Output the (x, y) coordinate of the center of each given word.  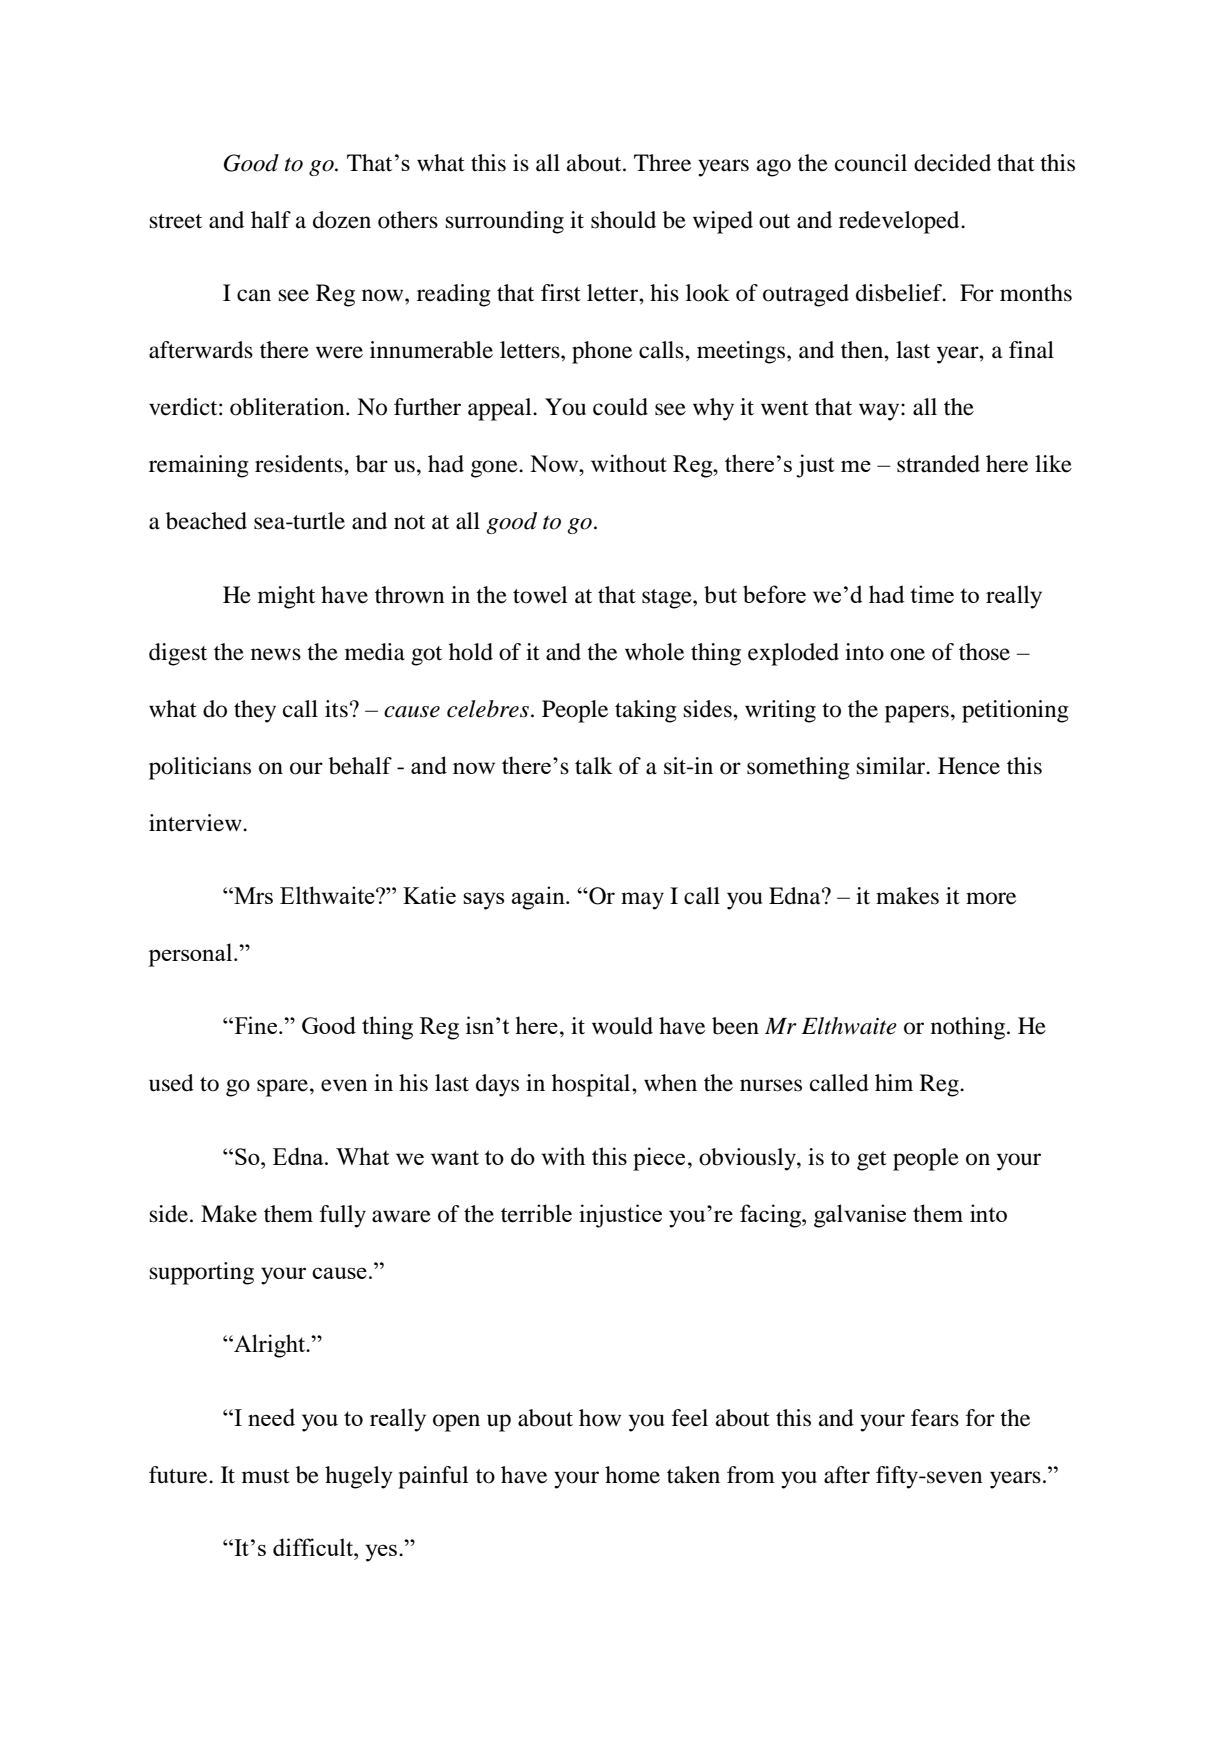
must (266, 1476)
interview (196, 823)
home (632, 1475)
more (991, 898)
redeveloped (900, 222)
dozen (342, 220)
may (642, 901)
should (623, 220)
